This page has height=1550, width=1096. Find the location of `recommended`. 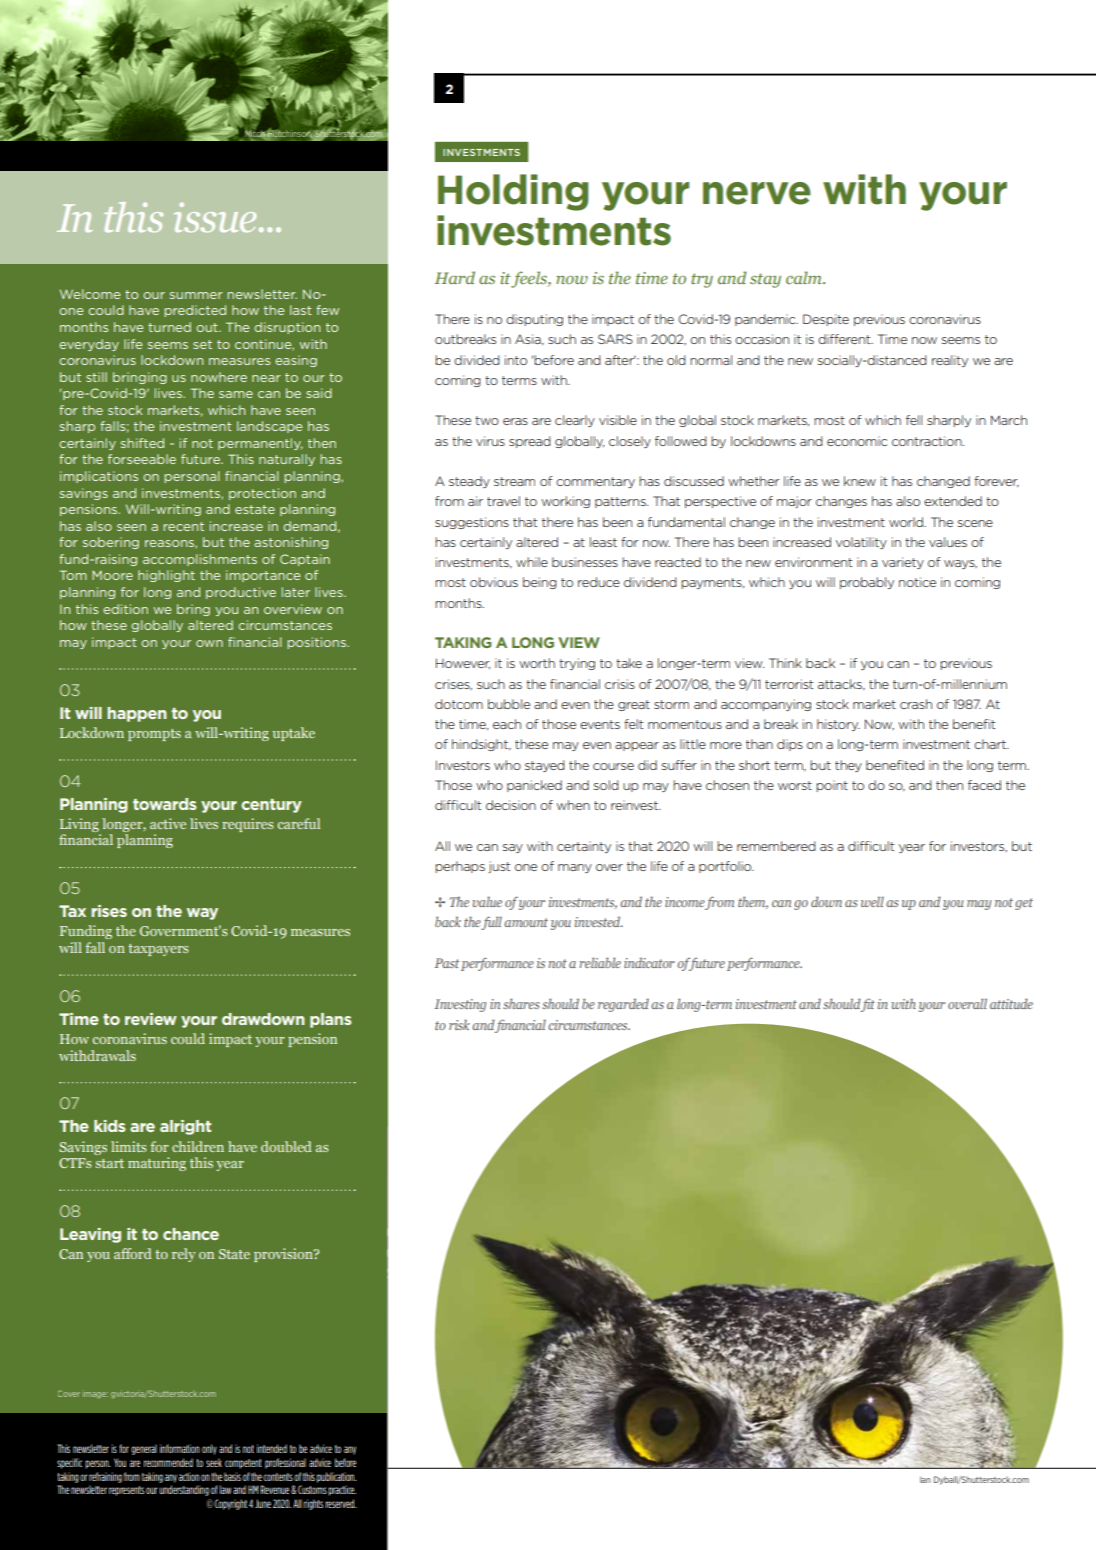

recommended is located at coordinates (168, 1462).
